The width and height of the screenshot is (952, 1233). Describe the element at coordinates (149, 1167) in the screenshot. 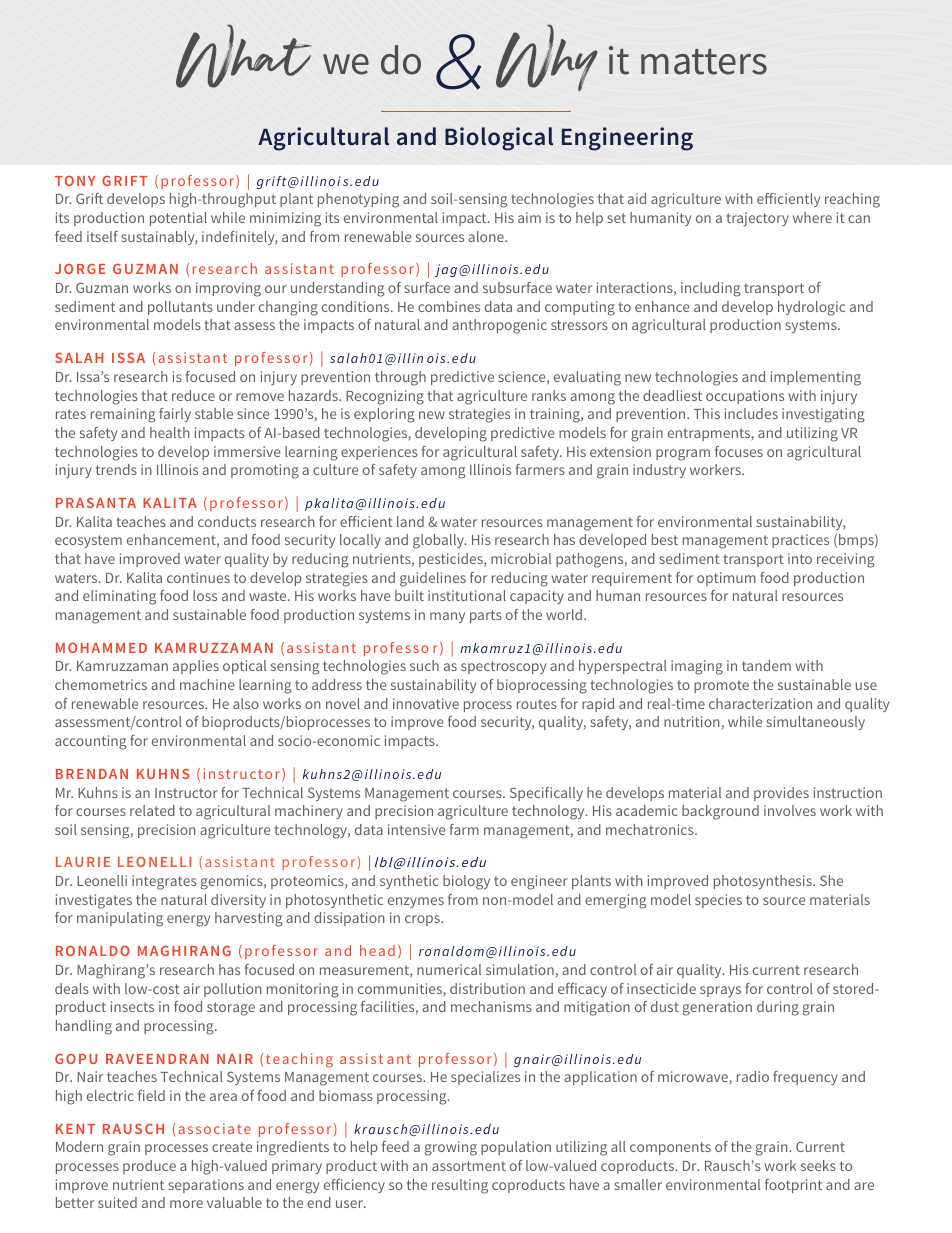

I see `produce` at that location.
